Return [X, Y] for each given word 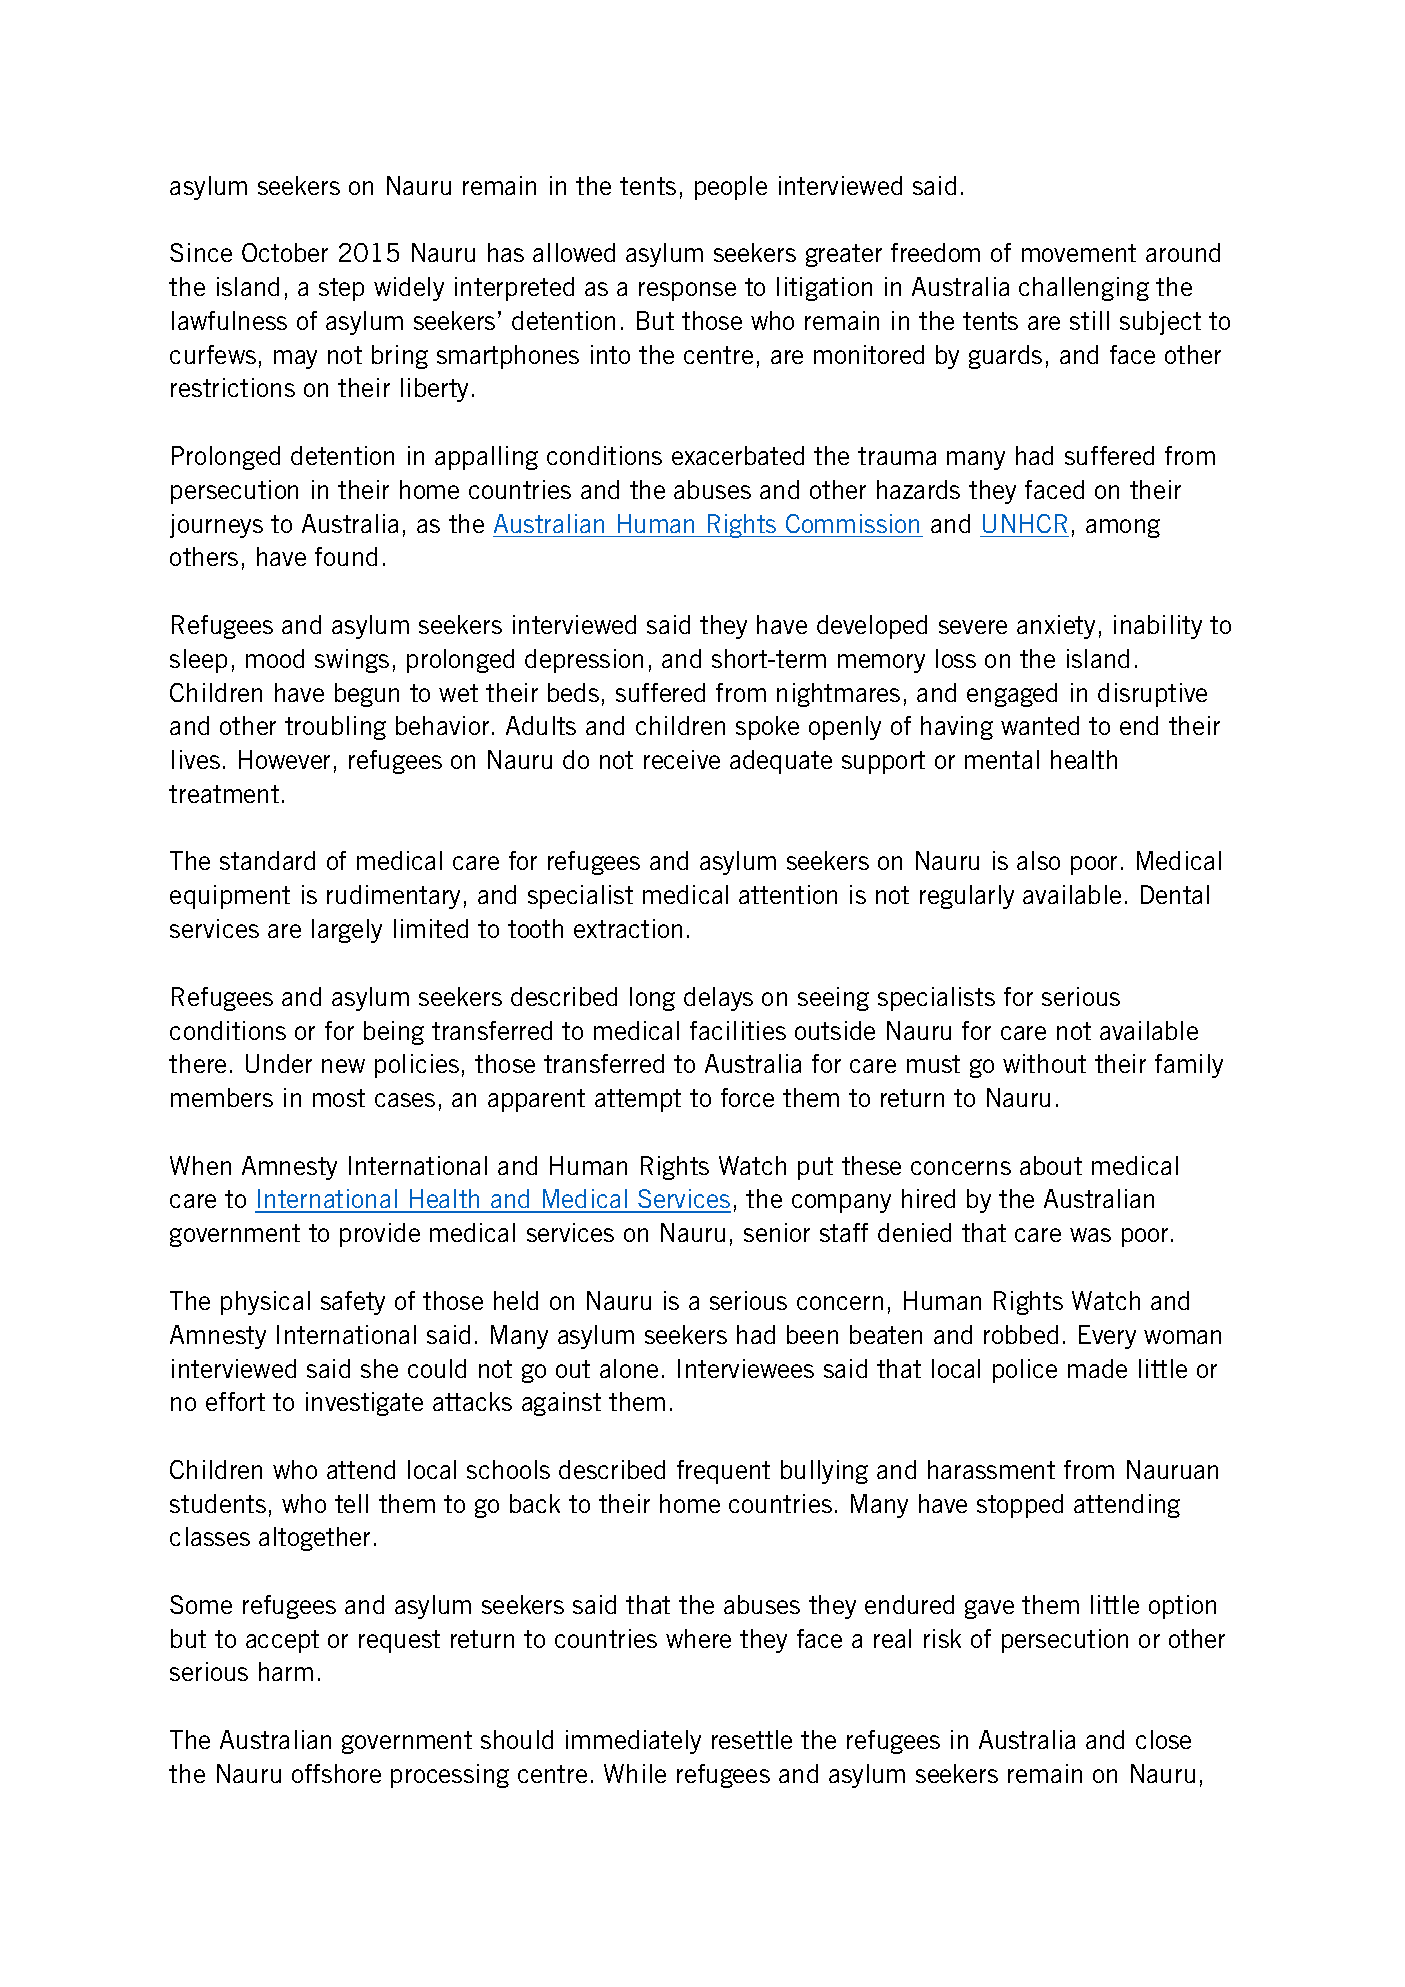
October [285, 252]
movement [1079, 253]
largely [347, 931]
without [1044, 1063]
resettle [752, 1739]
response [687, 291]
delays [718, 999]
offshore [336, 1773]
